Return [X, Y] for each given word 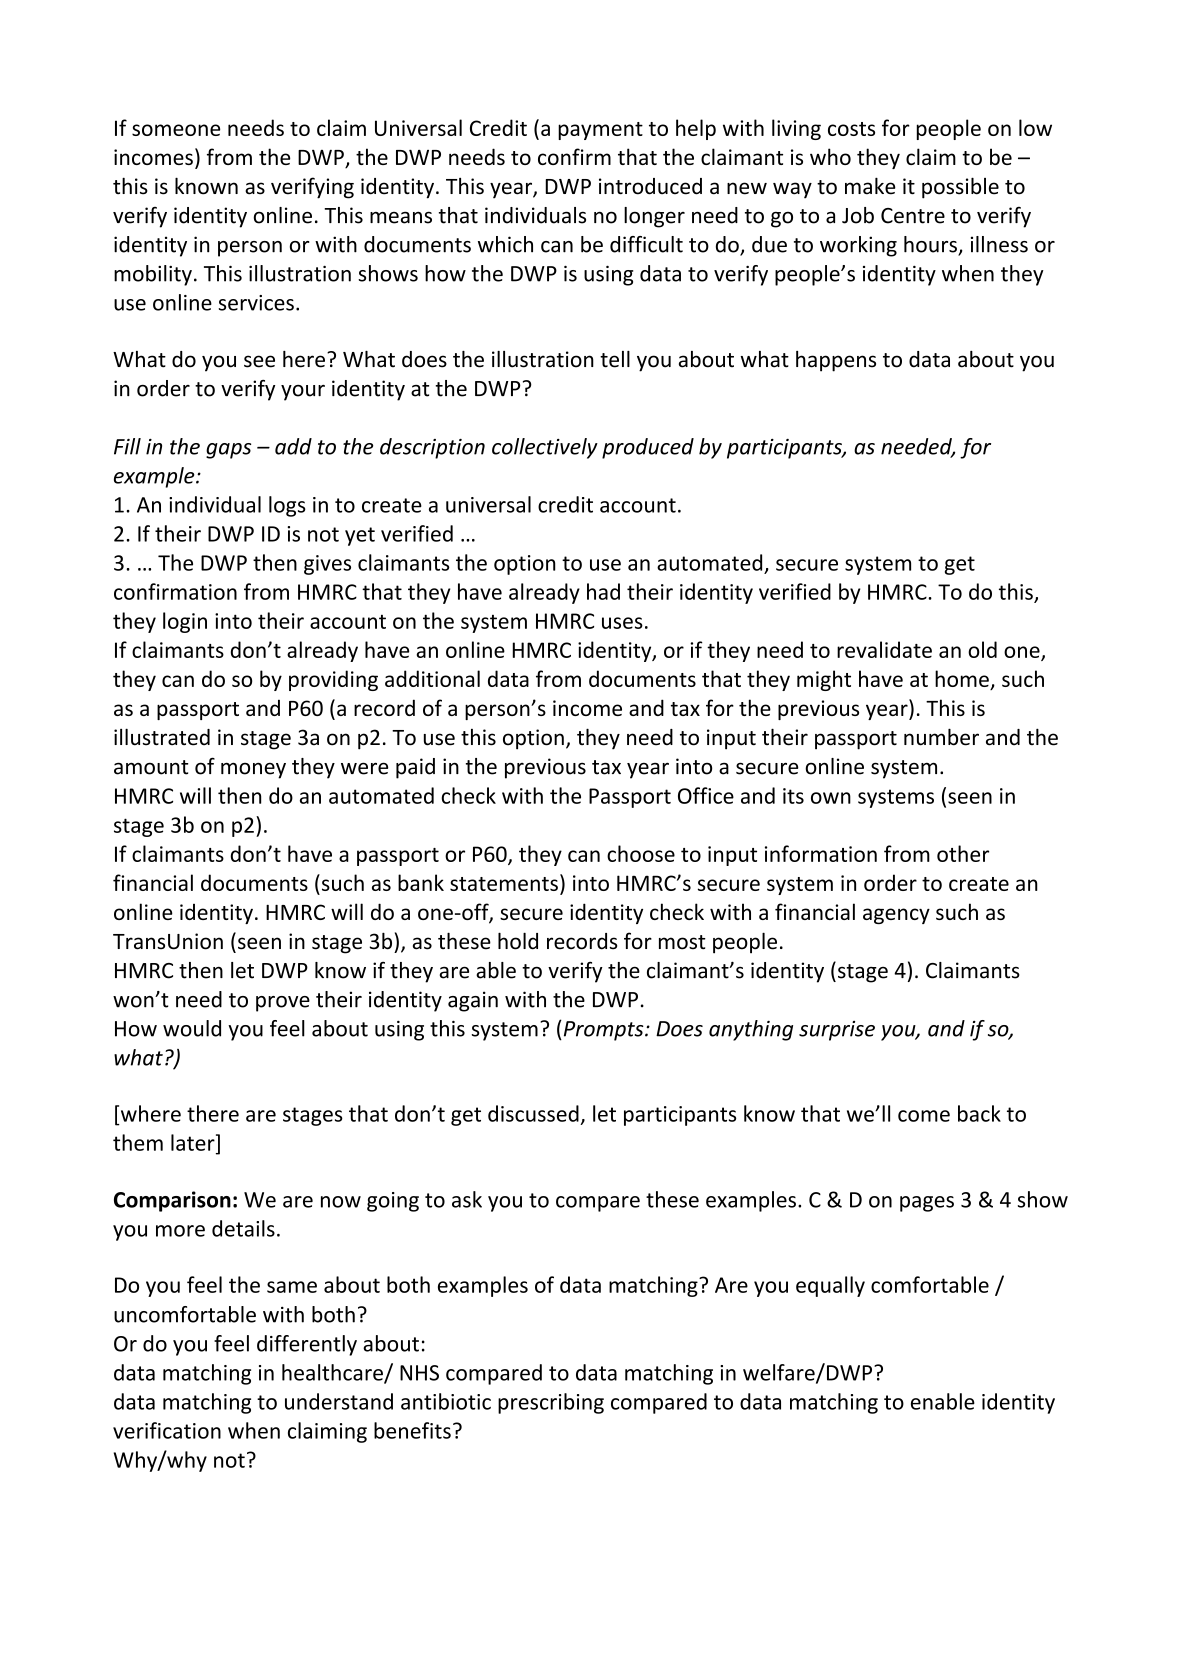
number [941, 737]
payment [600, 131]
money [253, 770]
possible [960, 188]
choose [641, 853]
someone [176, 130]
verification [167, 1430]
